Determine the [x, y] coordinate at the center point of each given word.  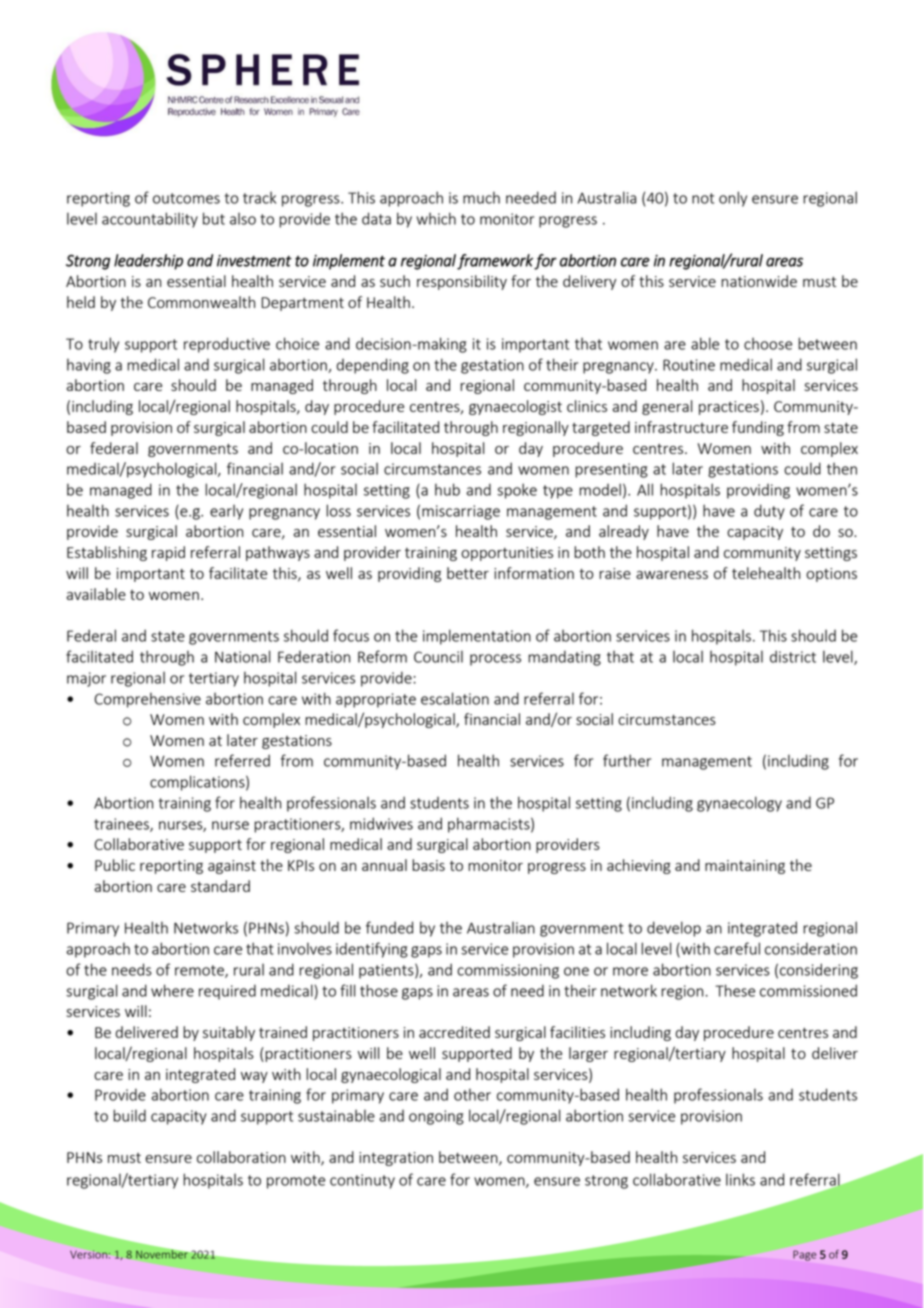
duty [769, 512]
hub [447, 489]
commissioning [508, 971]
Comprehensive [147, 700]
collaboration [241, 1157]
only [733, 199]
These [735, 990]
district [793, 656]
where [172, 990]
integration [396, 1159]
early [226, 512]
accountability [150, 220]
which [436, 218]
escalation [455, 698]
